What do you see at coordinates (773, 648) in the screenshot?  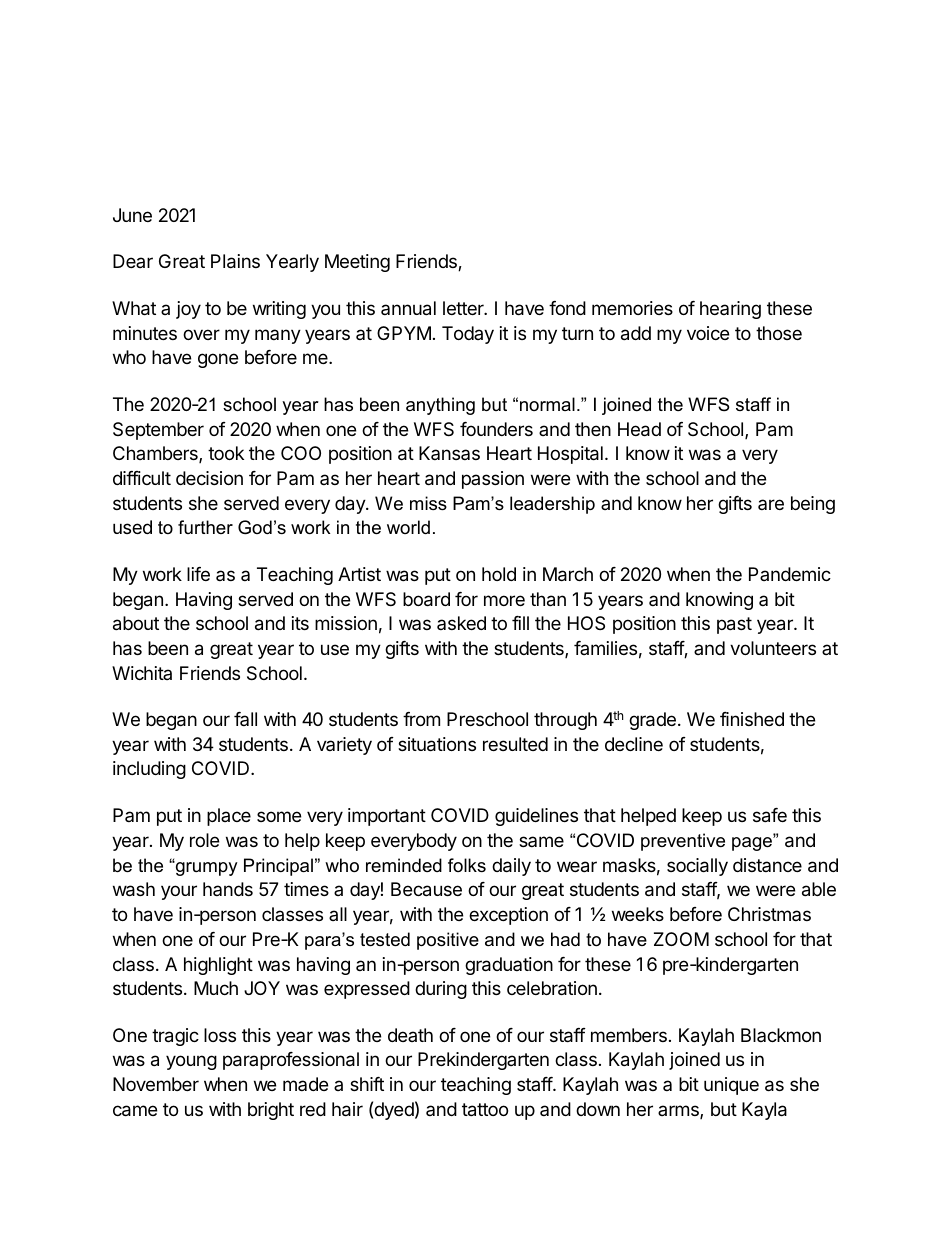 I see `volunteers` at bounding box center [773, 648].
